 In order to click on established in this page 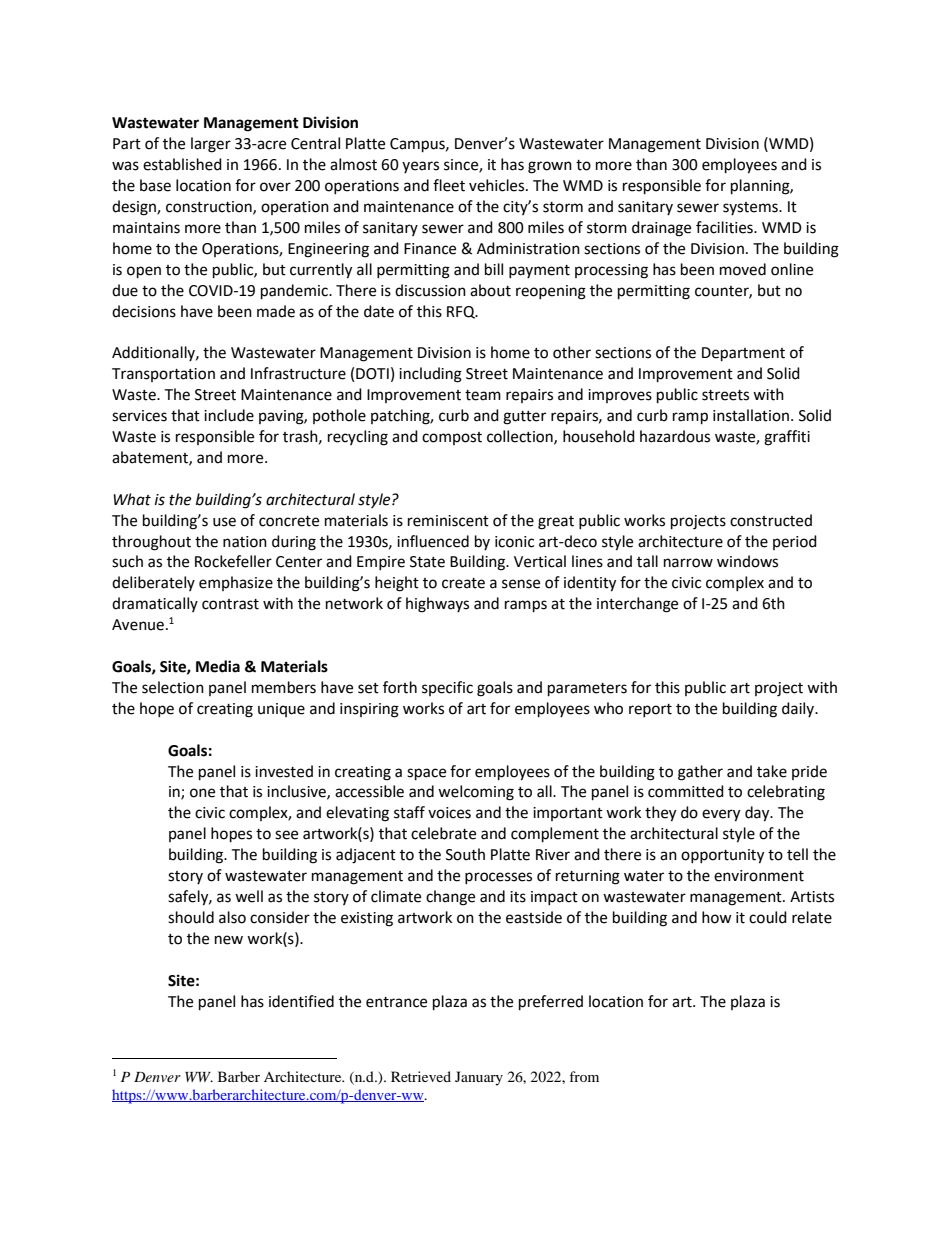, I will do `click(182, 164)`.
